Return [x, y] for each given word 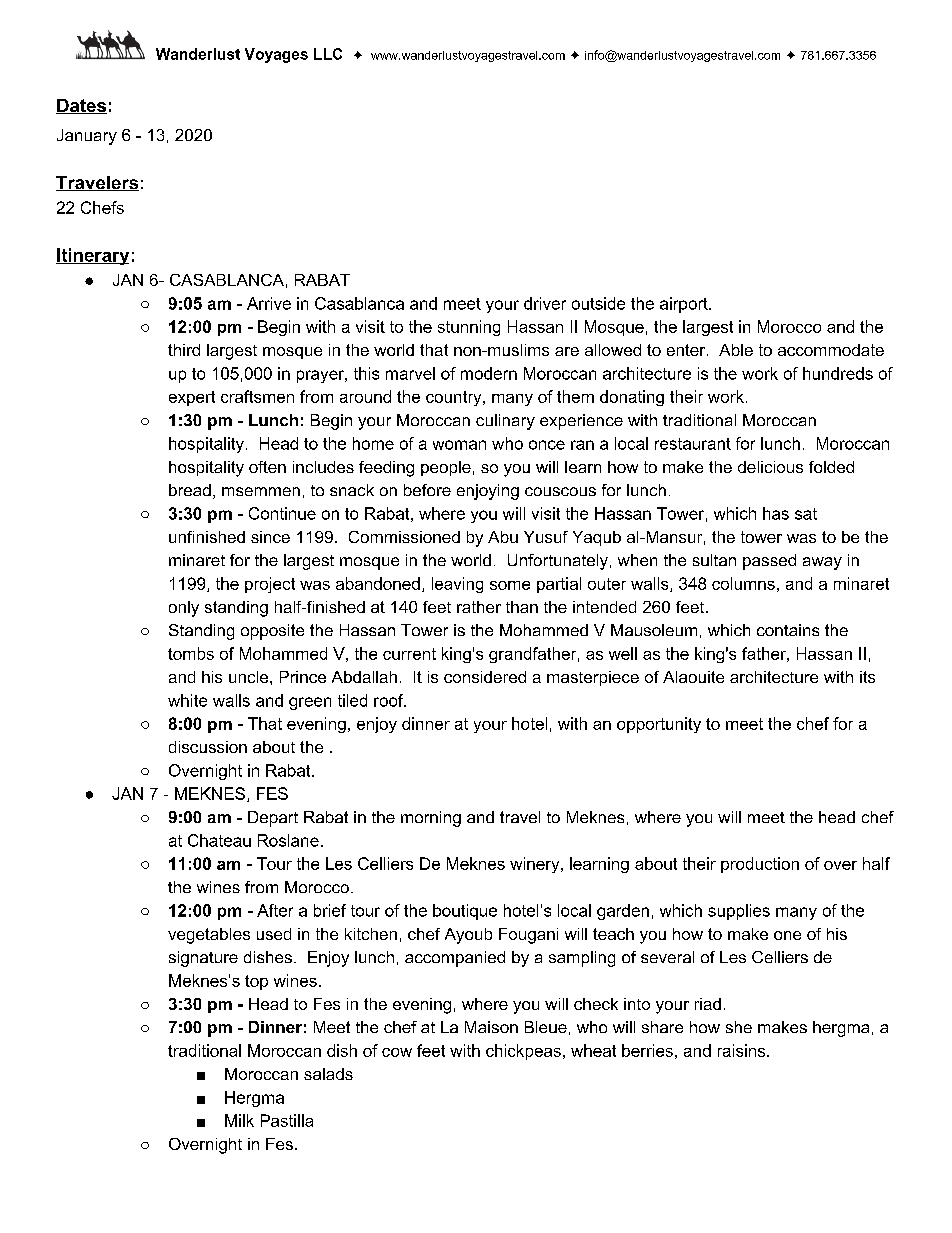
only [184, 609]
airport [685, 305]
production [760, 865]
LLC [328, 54]
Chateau [219, 840]
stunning [469, 328]
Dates [81, 106]
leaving [457, 585]
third [184, 350]
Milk [239, 1120]
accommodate [831, 350]
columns [743, 583]
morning [431, 819]
